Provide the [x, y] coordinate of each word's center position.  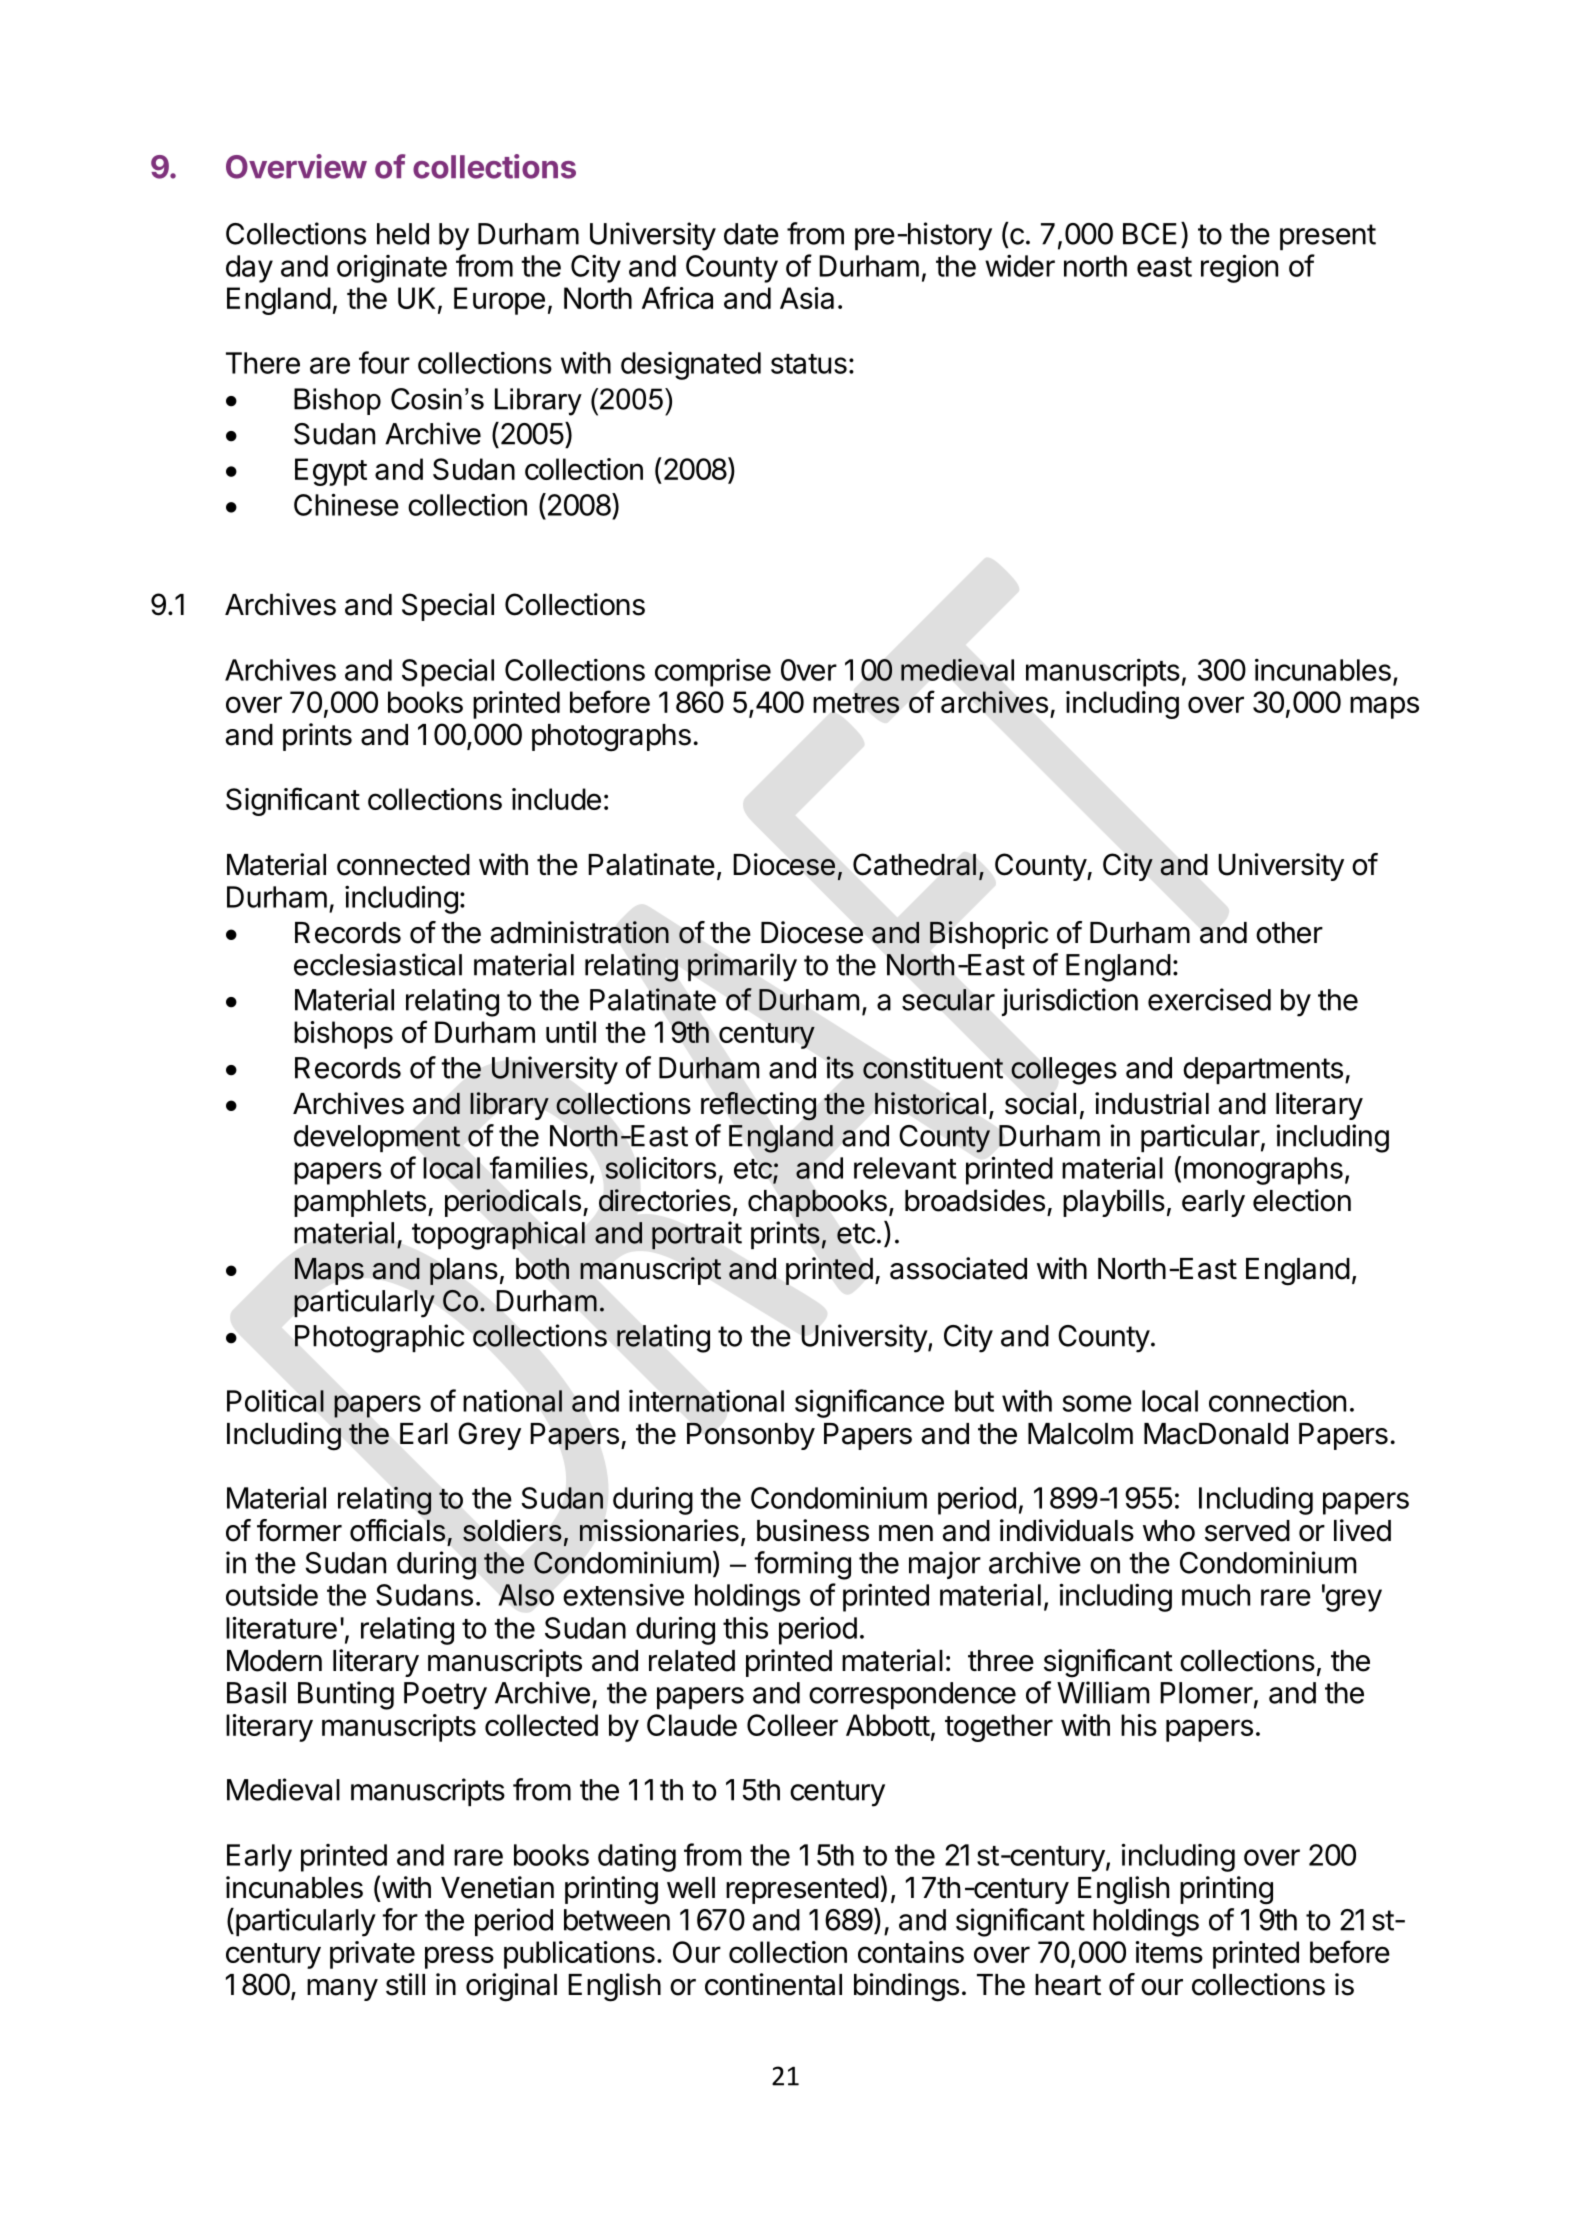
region [1239, 268]
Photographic [380, 1338]
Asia [807, 298]
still [405, 1984]
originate [392, 268]
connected [403, 865]
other [1289, 933]
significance [869, 1403]
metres [856, 703]
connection [1277, 1400]
